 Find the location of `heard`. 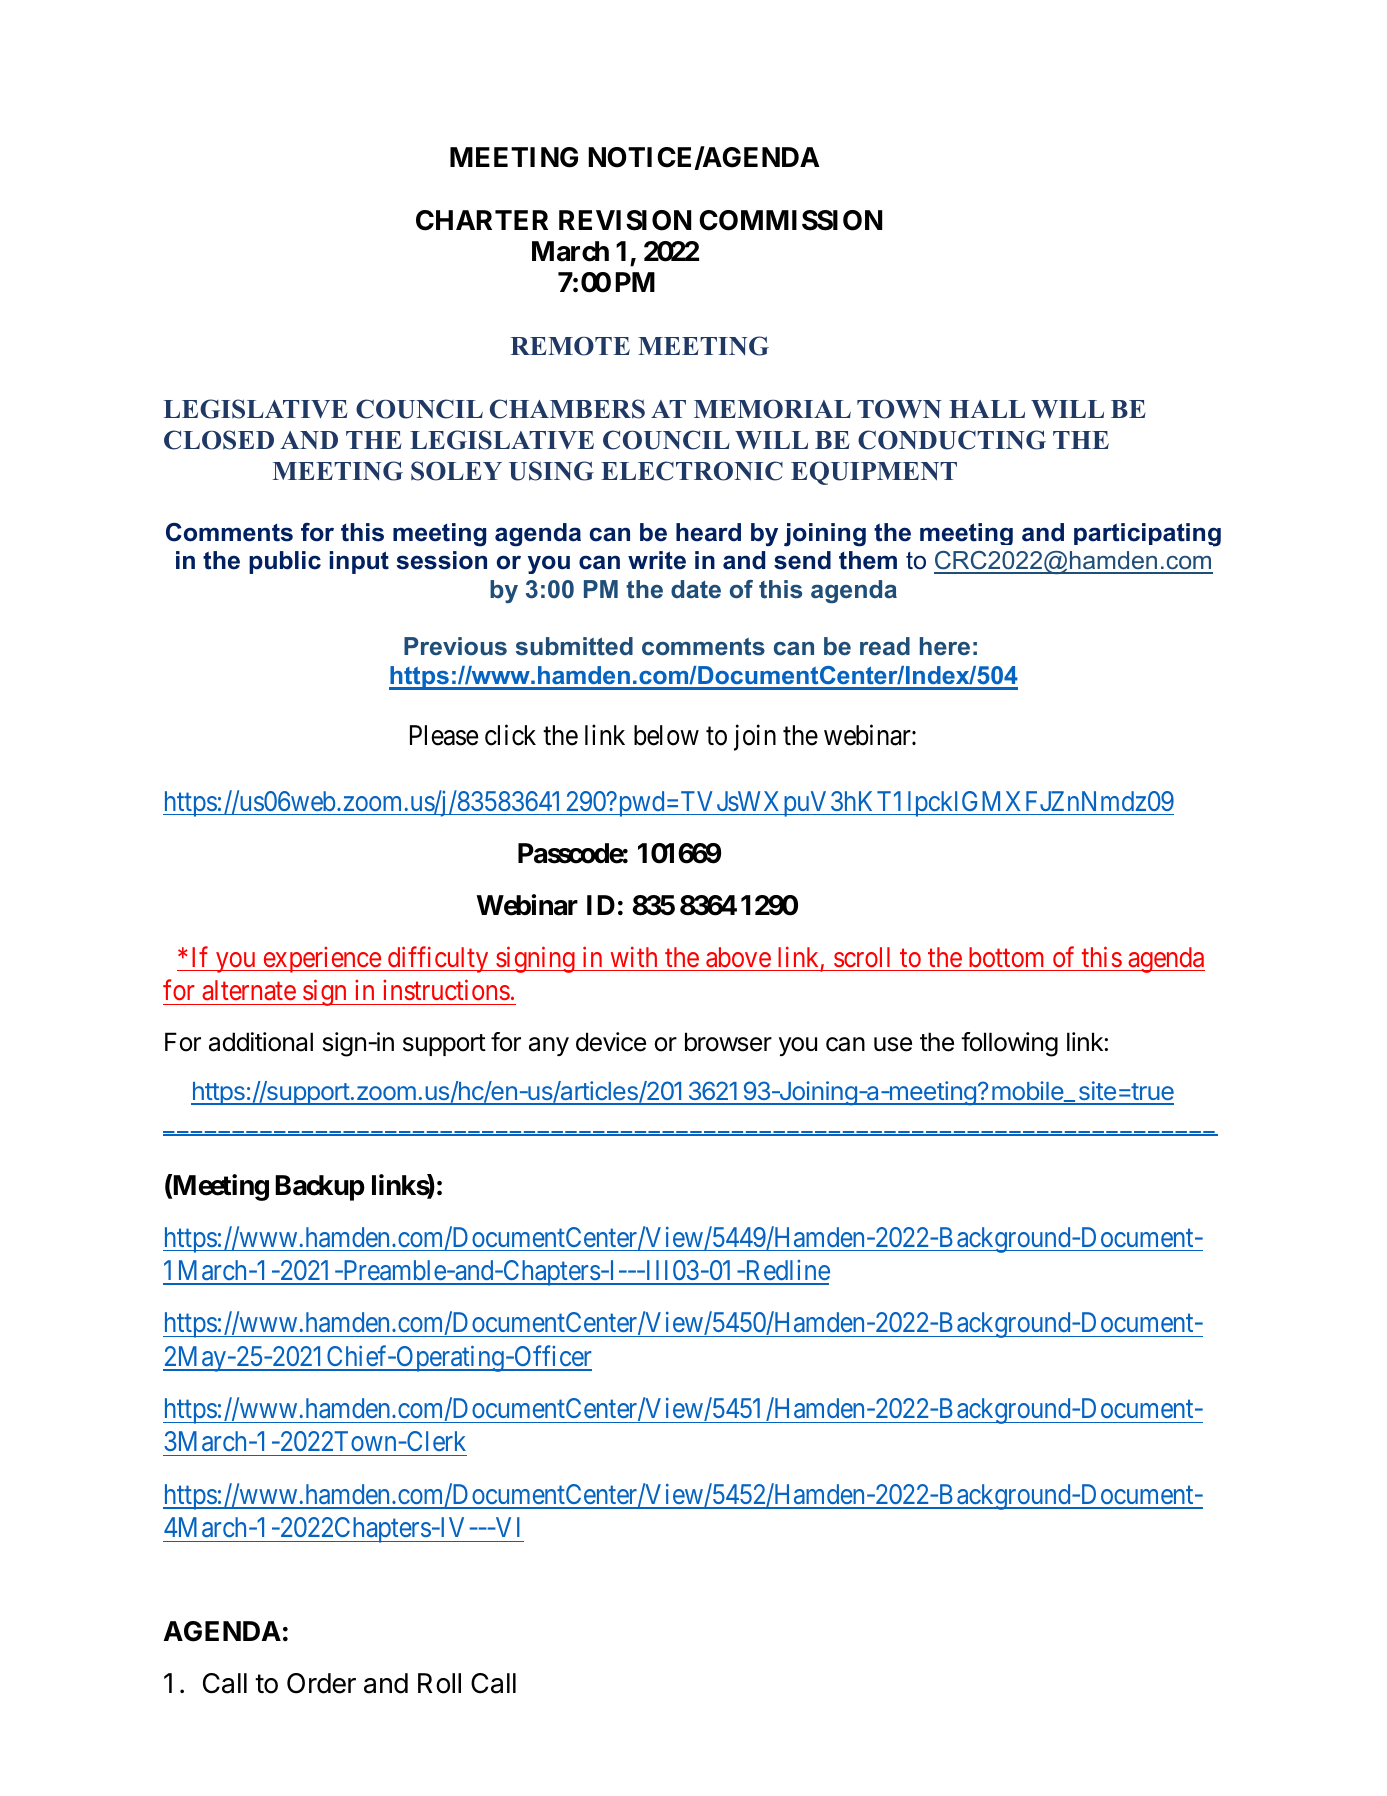

heard is located at coordinates (708, 532).
